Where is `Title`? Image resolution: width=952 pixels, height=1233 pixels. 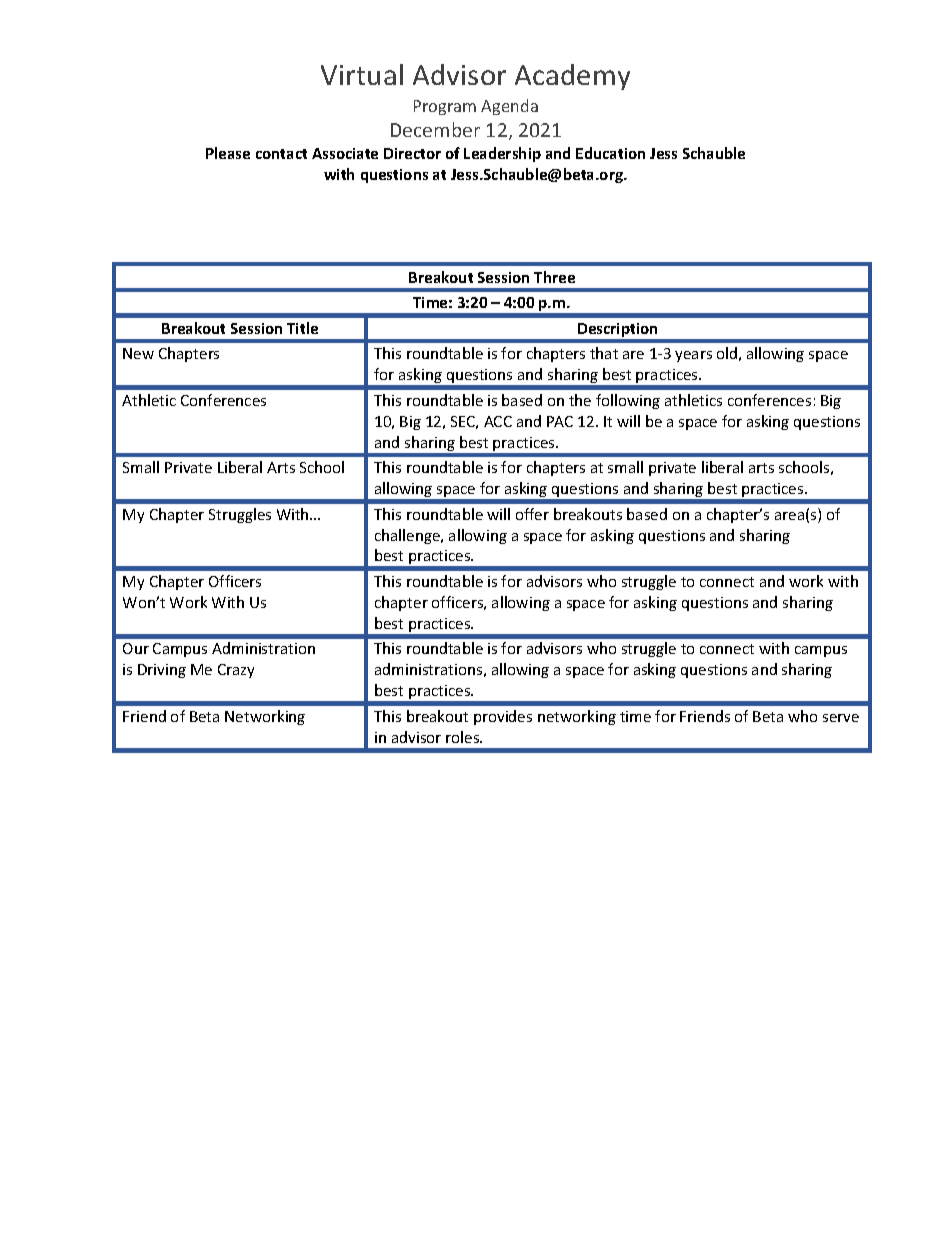 Title is located at coordinates (302, 328).
